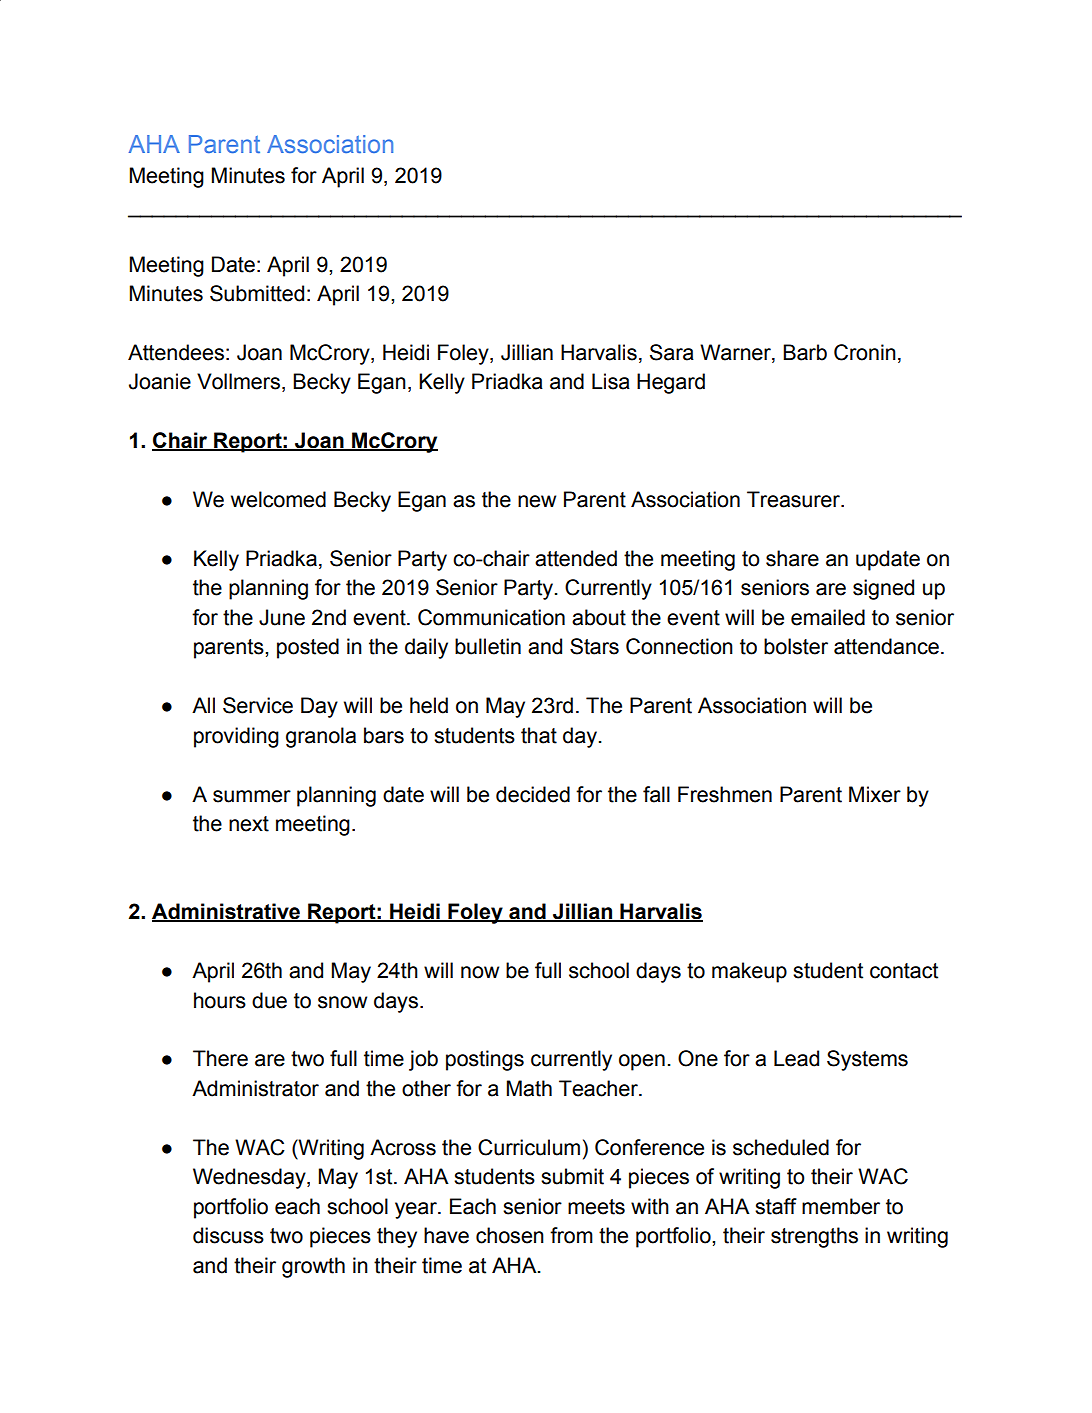 The image size is (1092, 1413). I want to click on Lisa, so click(611, 381).
